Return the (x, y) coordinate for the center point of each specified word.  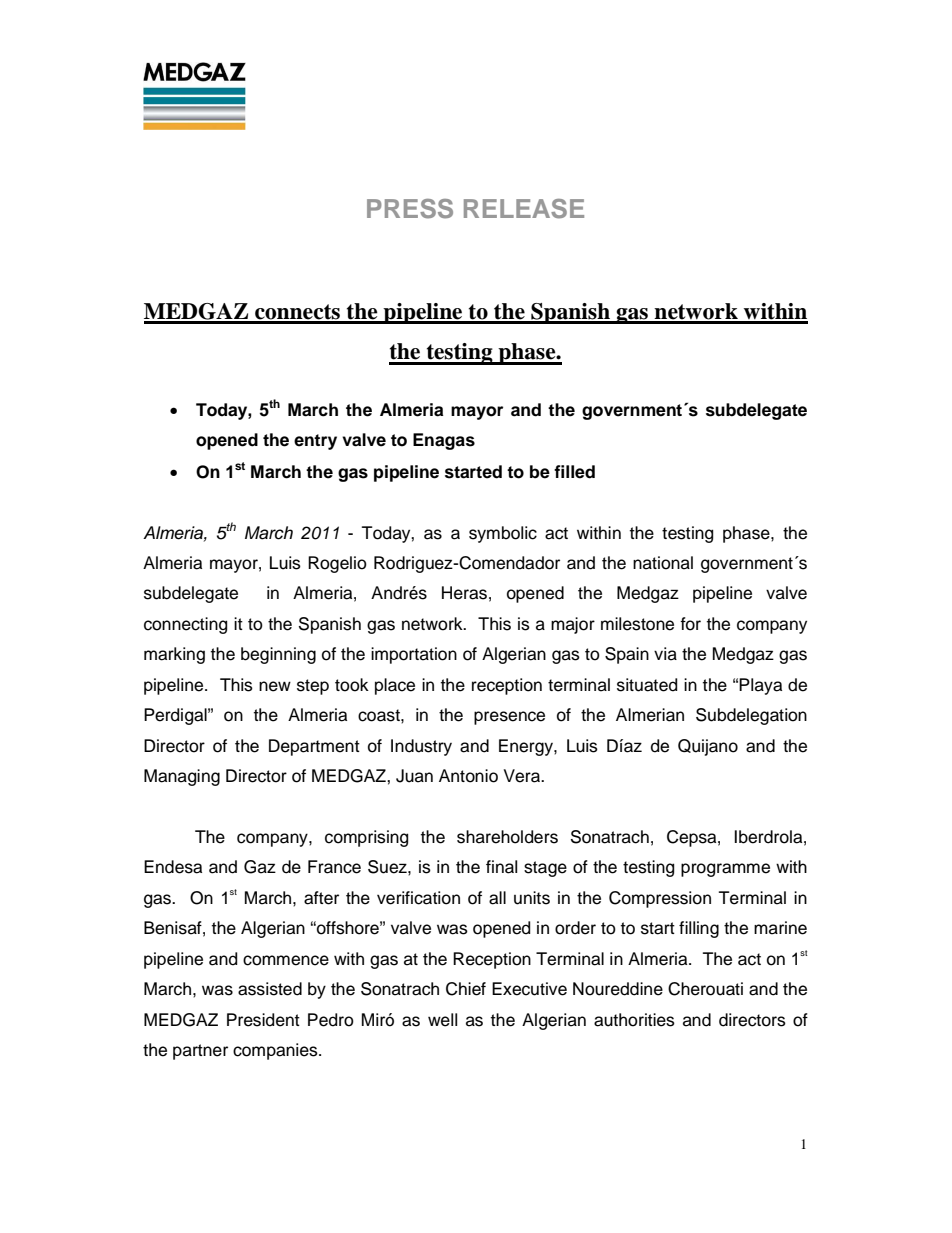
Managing (182, 777)
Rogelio (337, 564)
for (690, 624)
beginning (278, 655)
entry (315, 442)
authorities (634, 1020)
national (663, 563)
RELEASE (524, 209)
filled (574, 472)
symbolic (503, 534)
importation (414, 655)
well (442, 1020)
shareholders (507, 837)
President (263, 1020)
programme (725, 870)
